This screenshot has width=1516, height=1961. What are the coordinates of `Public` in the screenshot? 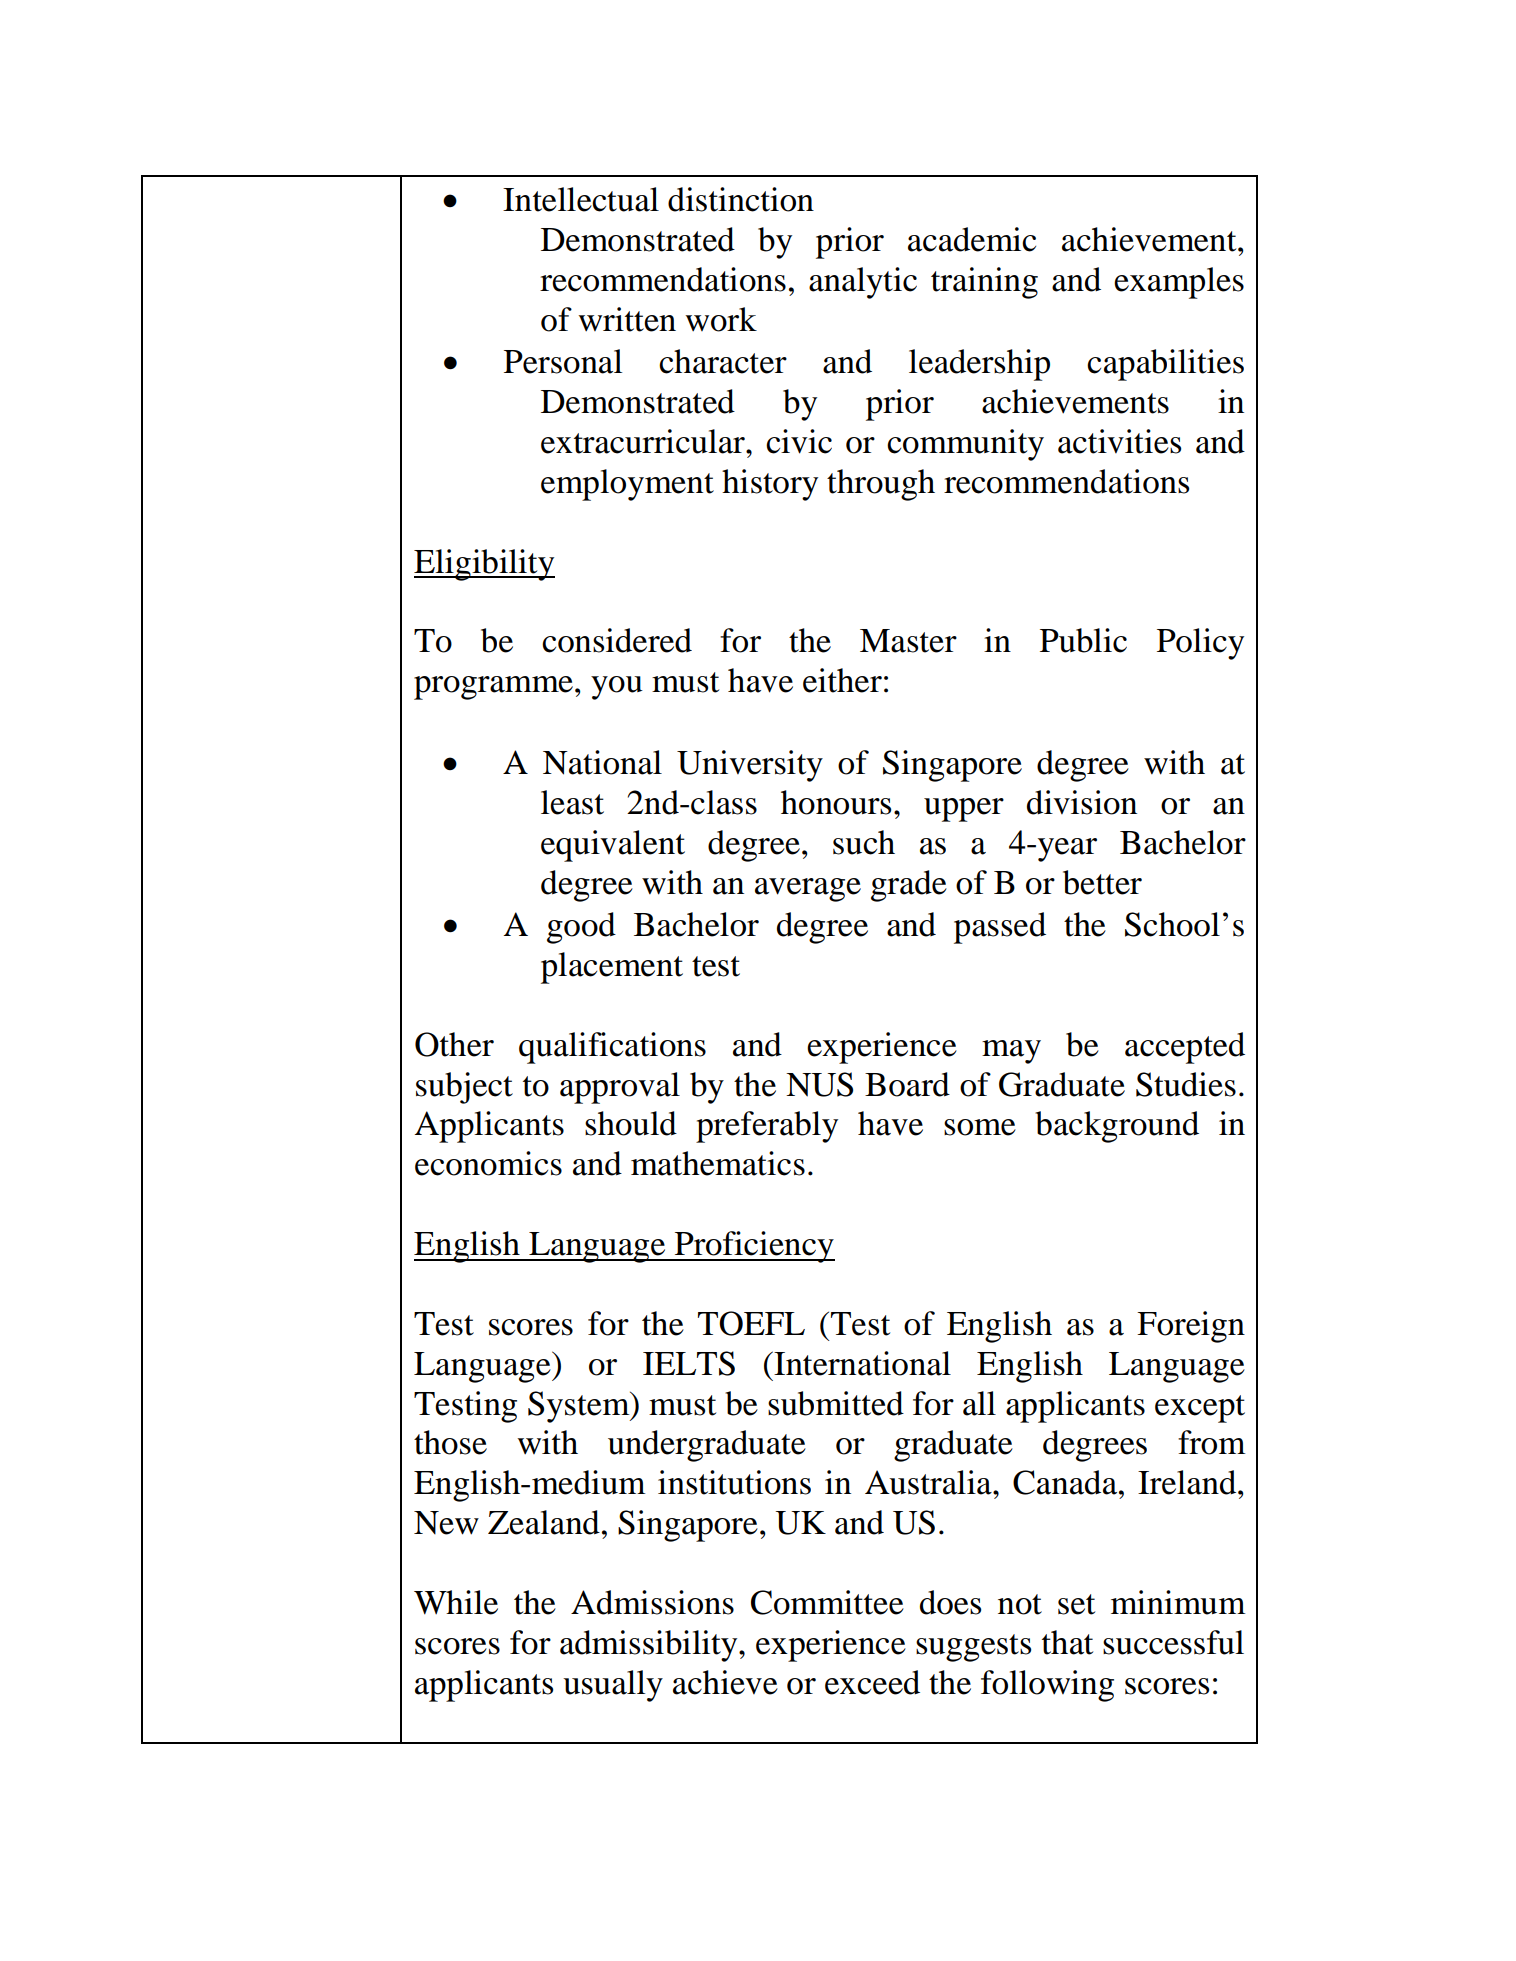 It's located at (1083, 640).
